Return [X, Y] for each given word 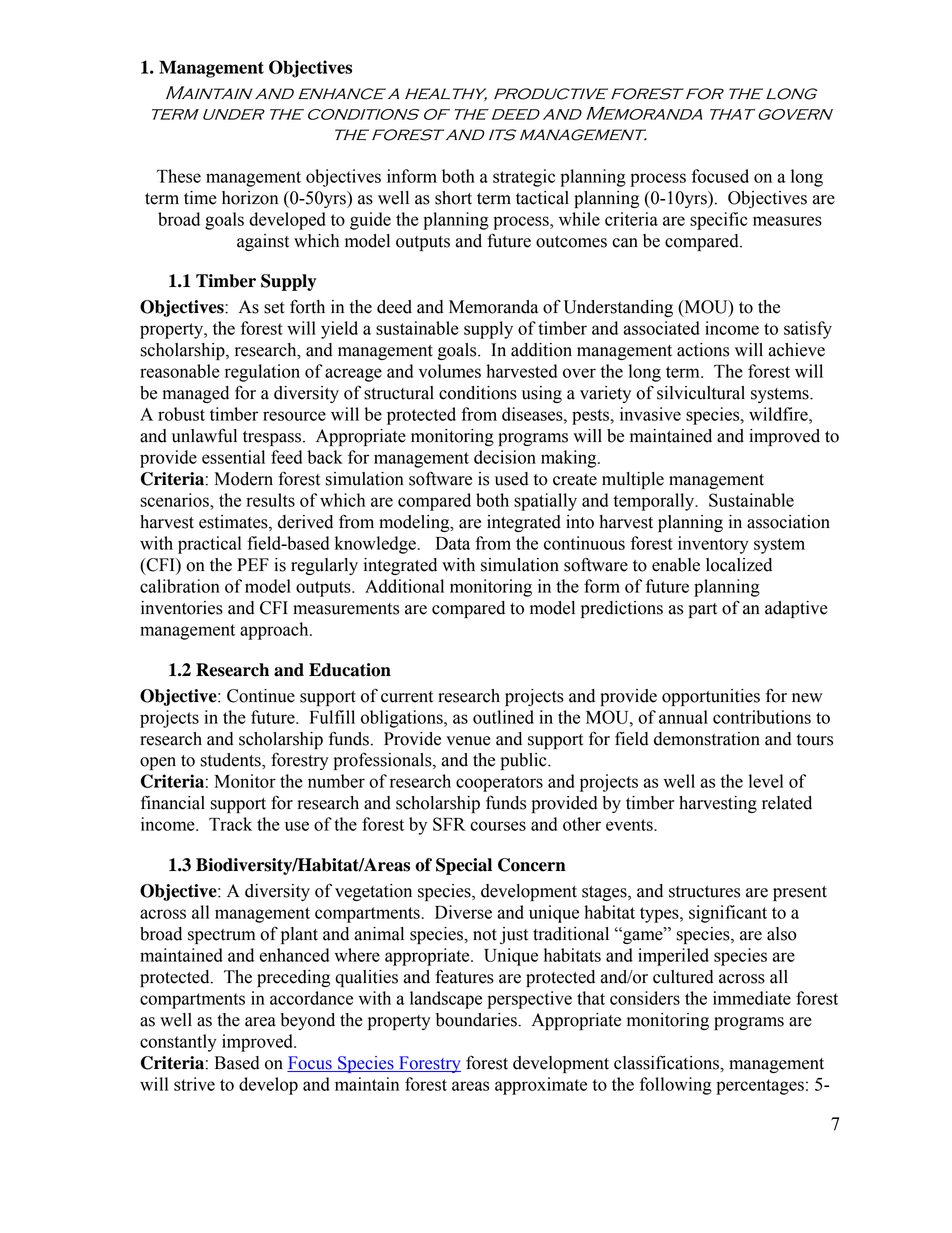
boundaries [477, 1020]
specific [718, 221]
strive [194, 1084]
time [200, 198]
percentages [760, 1087]
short [453, 198]
